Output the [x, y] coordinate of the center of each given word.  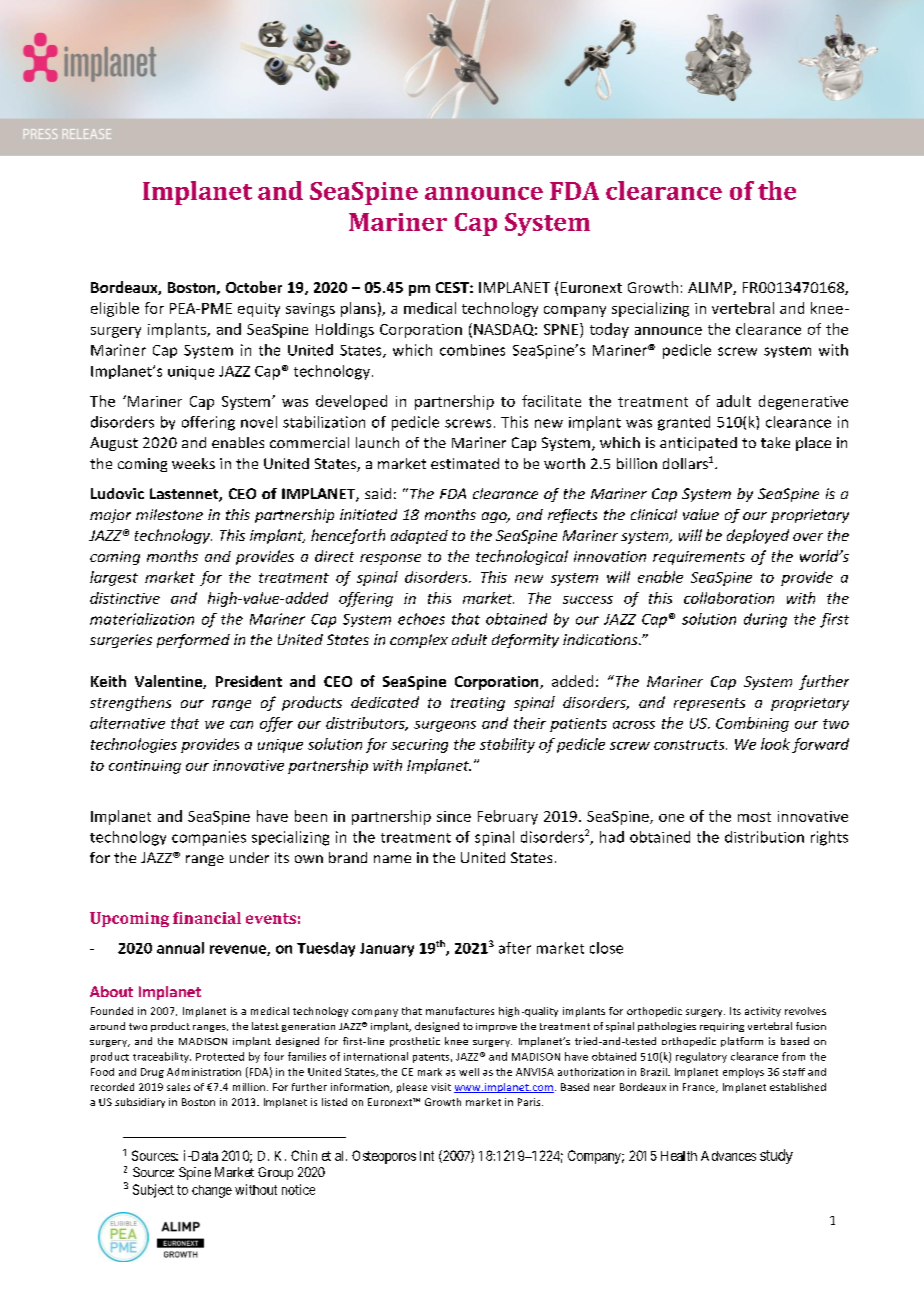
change [212, 1191]
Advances [728, 1156]
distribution [764, 837]
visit [441, 1087]
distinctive [125, 598]
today [609, 330]
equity [259, 310]
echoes [421, 619]
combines [472, 350]
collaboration [729, 598]
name [392, 859]
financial [207, 918]
